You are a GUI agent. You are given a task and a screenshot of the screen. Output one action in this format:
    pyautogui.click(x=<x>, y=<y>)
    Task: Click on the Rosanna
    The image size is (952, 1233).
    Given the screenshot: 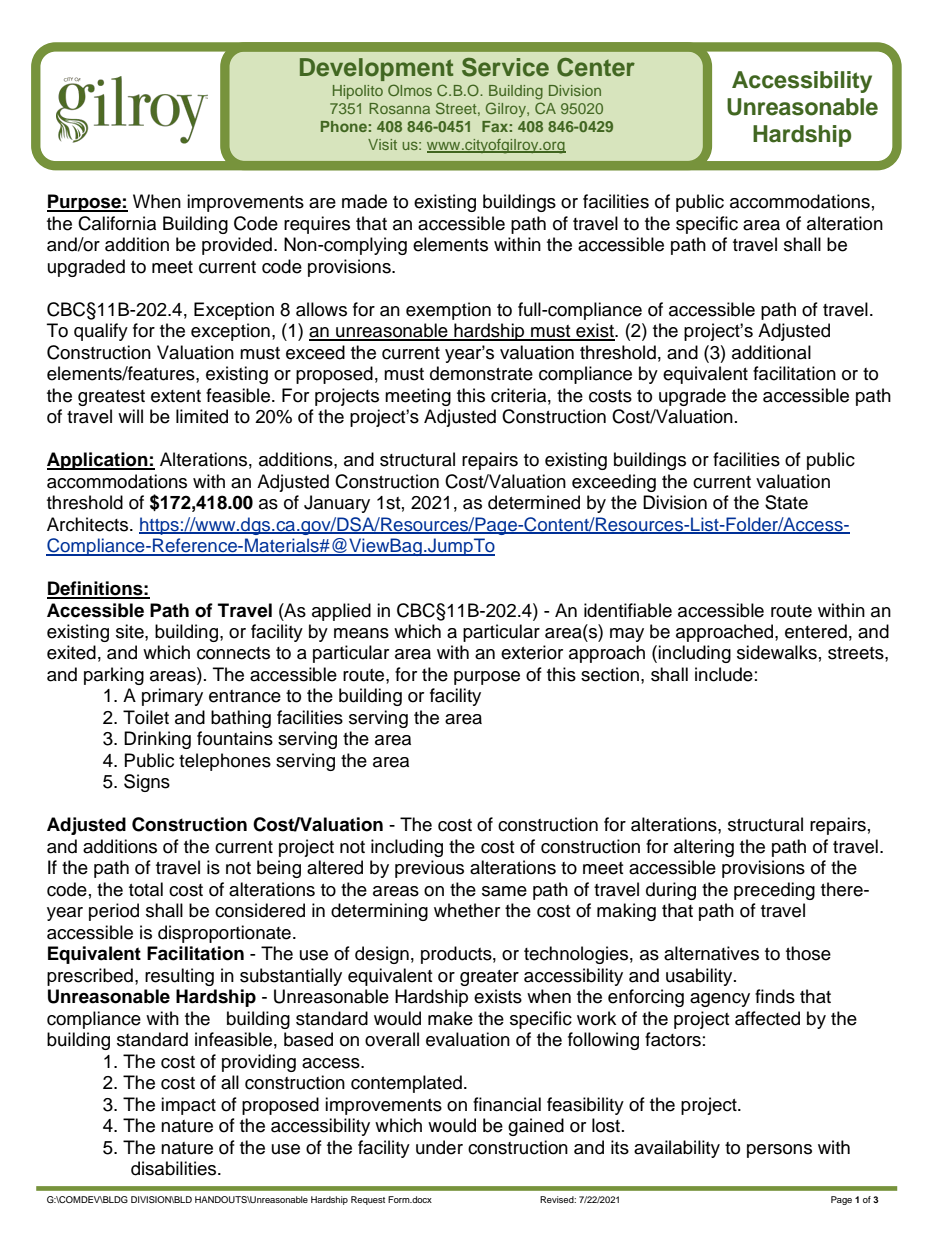 What is the action you would take?
    pyautogui.click(x=399, y=108)
